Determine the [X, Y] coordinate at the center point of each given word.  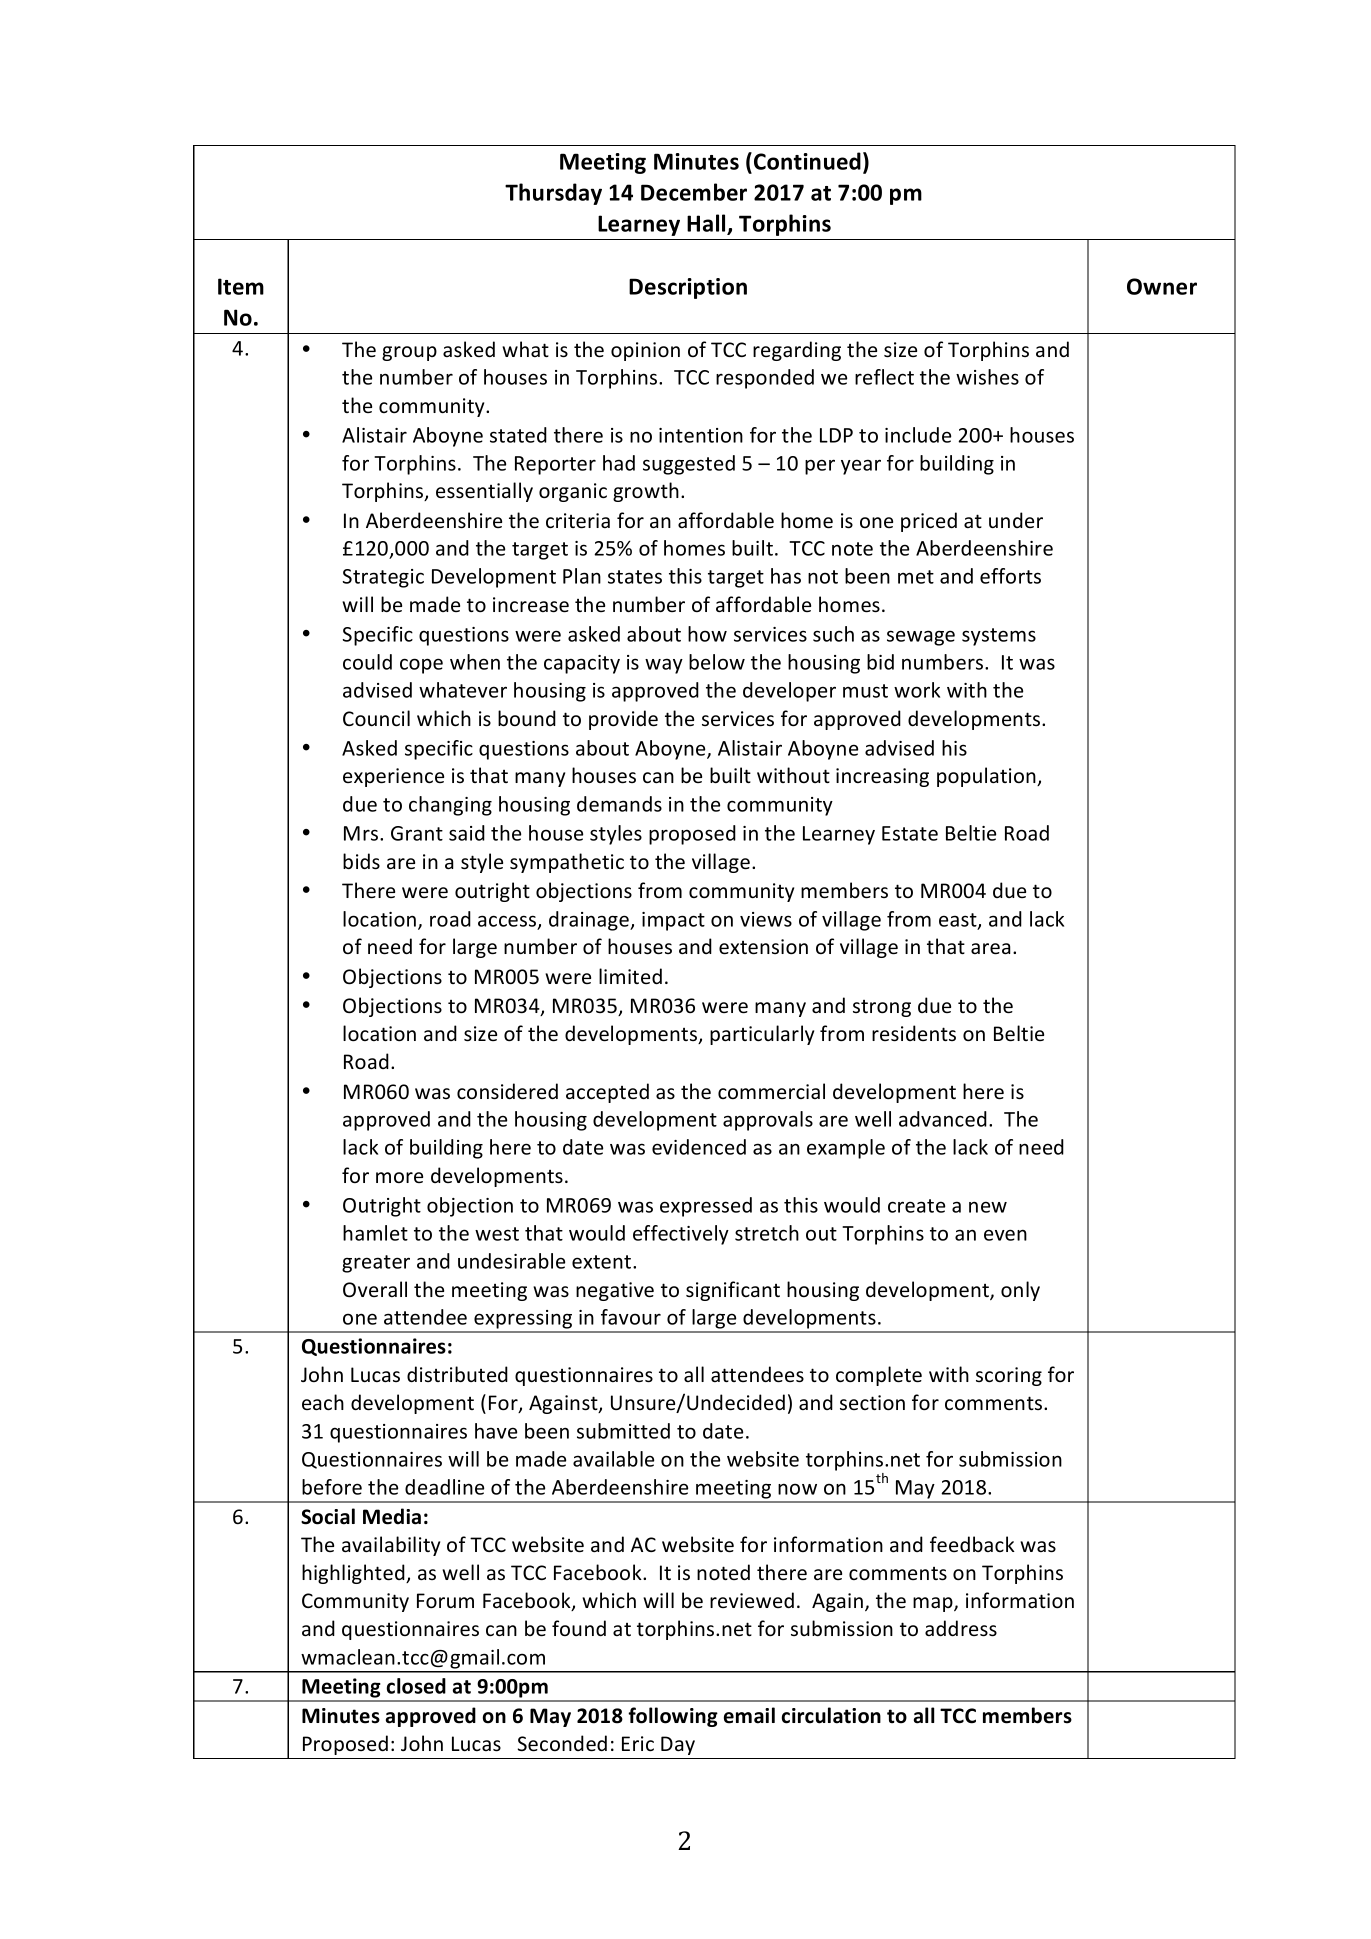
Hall [707, 224]
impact [673, 921]
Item [241, 286]
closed [416, 1686]
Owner [1162, 286]
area [991, 949]
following [673, 1717]
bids [361, 861]
